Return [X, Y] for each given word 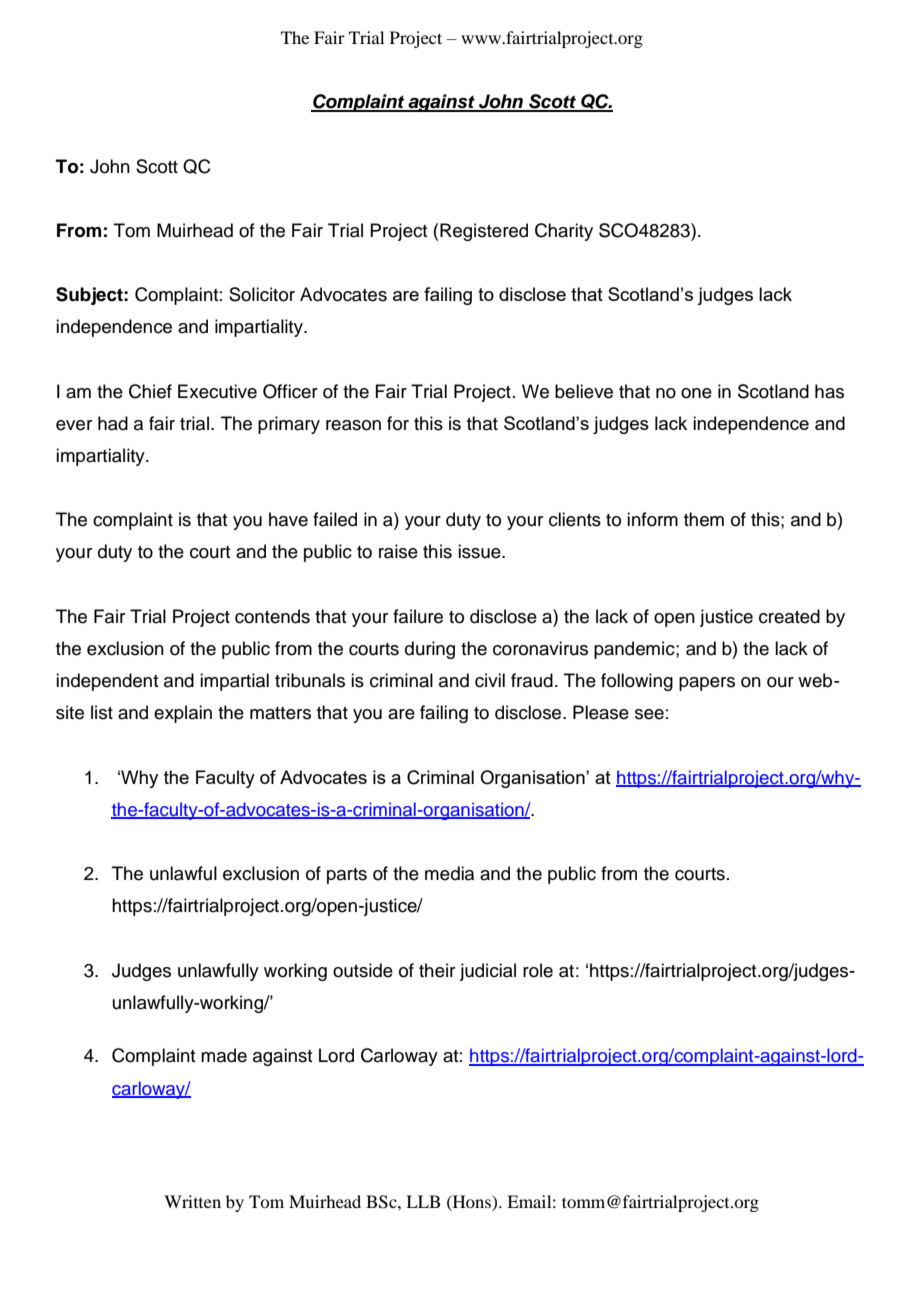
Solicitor [262, 294]
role [538, 970]
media [449, 873]
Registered [484, 232]
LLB [423, 1201]
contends [272, 616]
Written [192, 1201]
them [704, 519]
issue [480, 551]
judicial [488, 972]
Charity [564, 232]
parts [347, 876]
